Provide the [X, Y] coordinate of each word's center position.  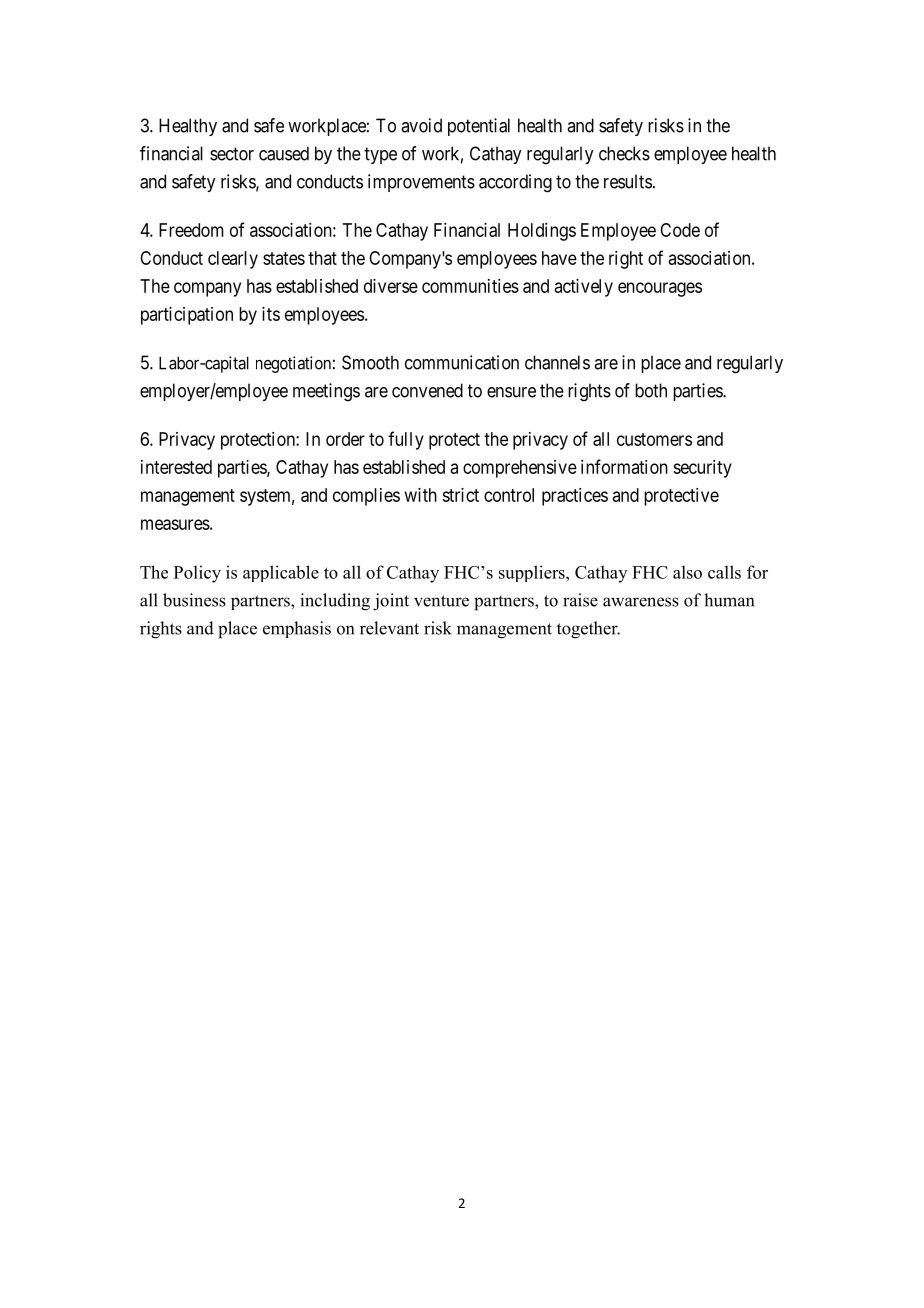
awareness [641, 602]
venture [441, 601]
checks [624, 153]
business [194, 600]
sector [232, 154]
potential [479, 127]
